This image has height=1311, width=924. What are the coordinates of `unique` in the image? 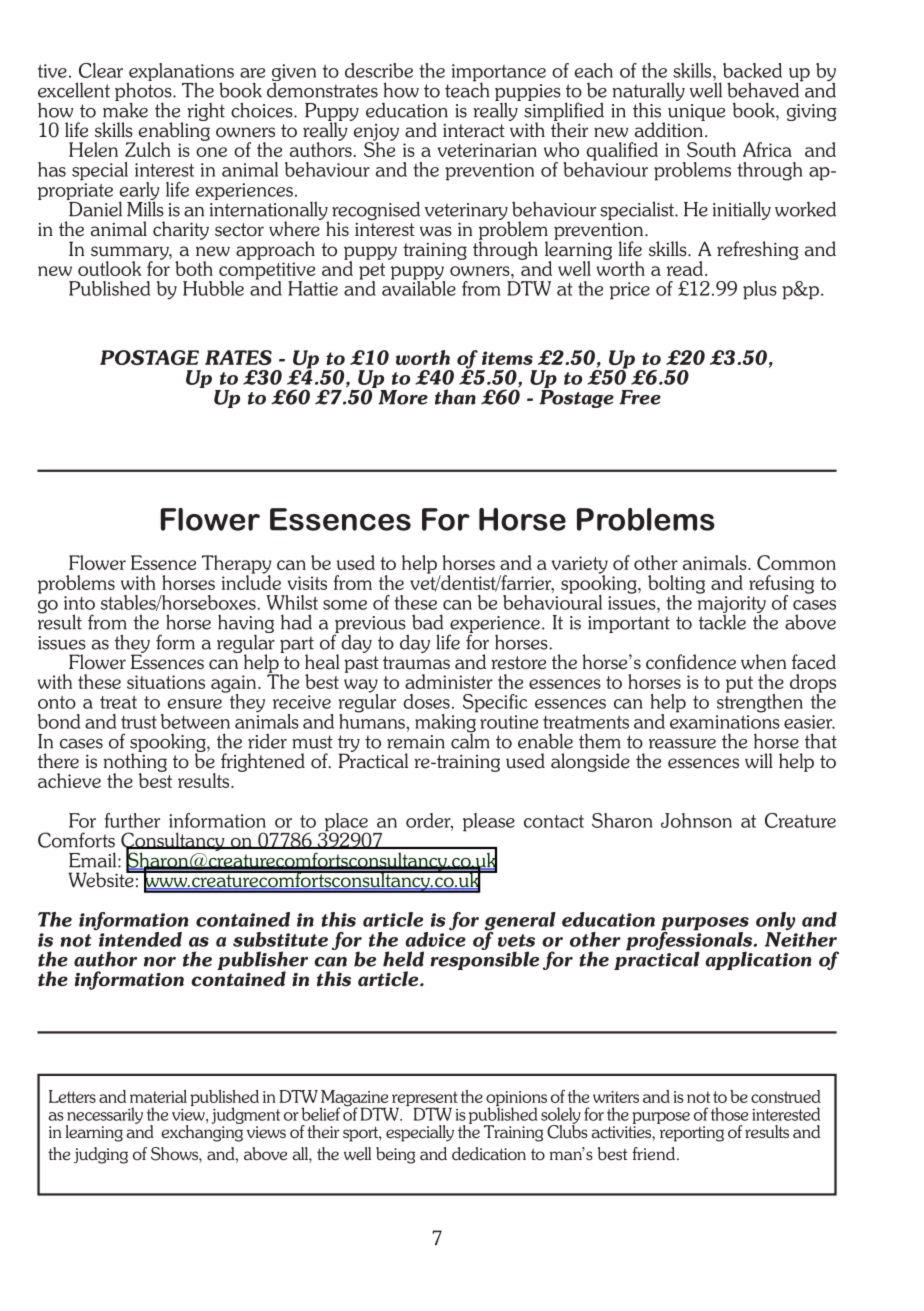 It's located at (696, 112).
